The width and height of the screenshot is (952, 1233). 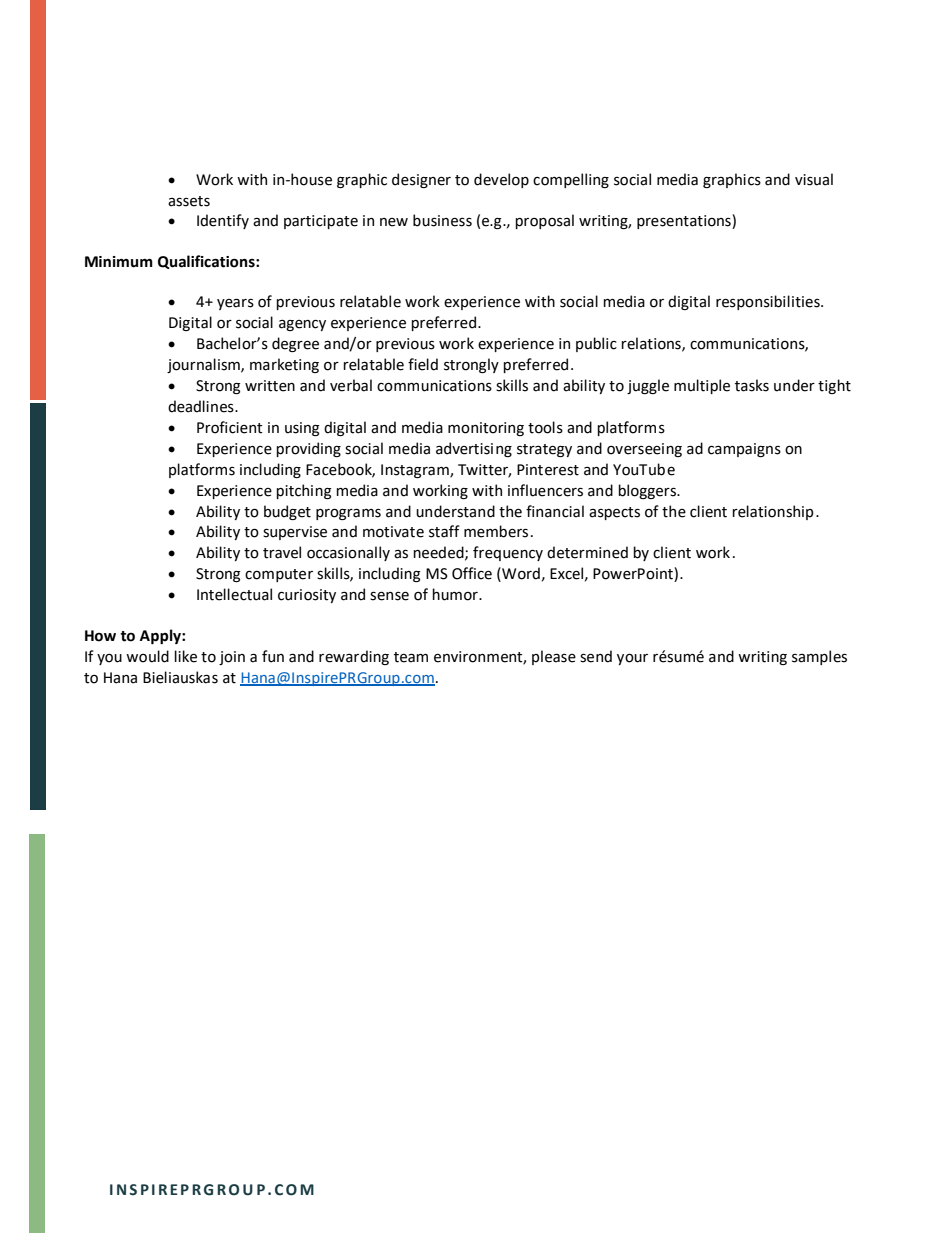 What do you see at coordinates (189, 201) in the screenshot?
I see `assets` at bounding box center [189, 201].
